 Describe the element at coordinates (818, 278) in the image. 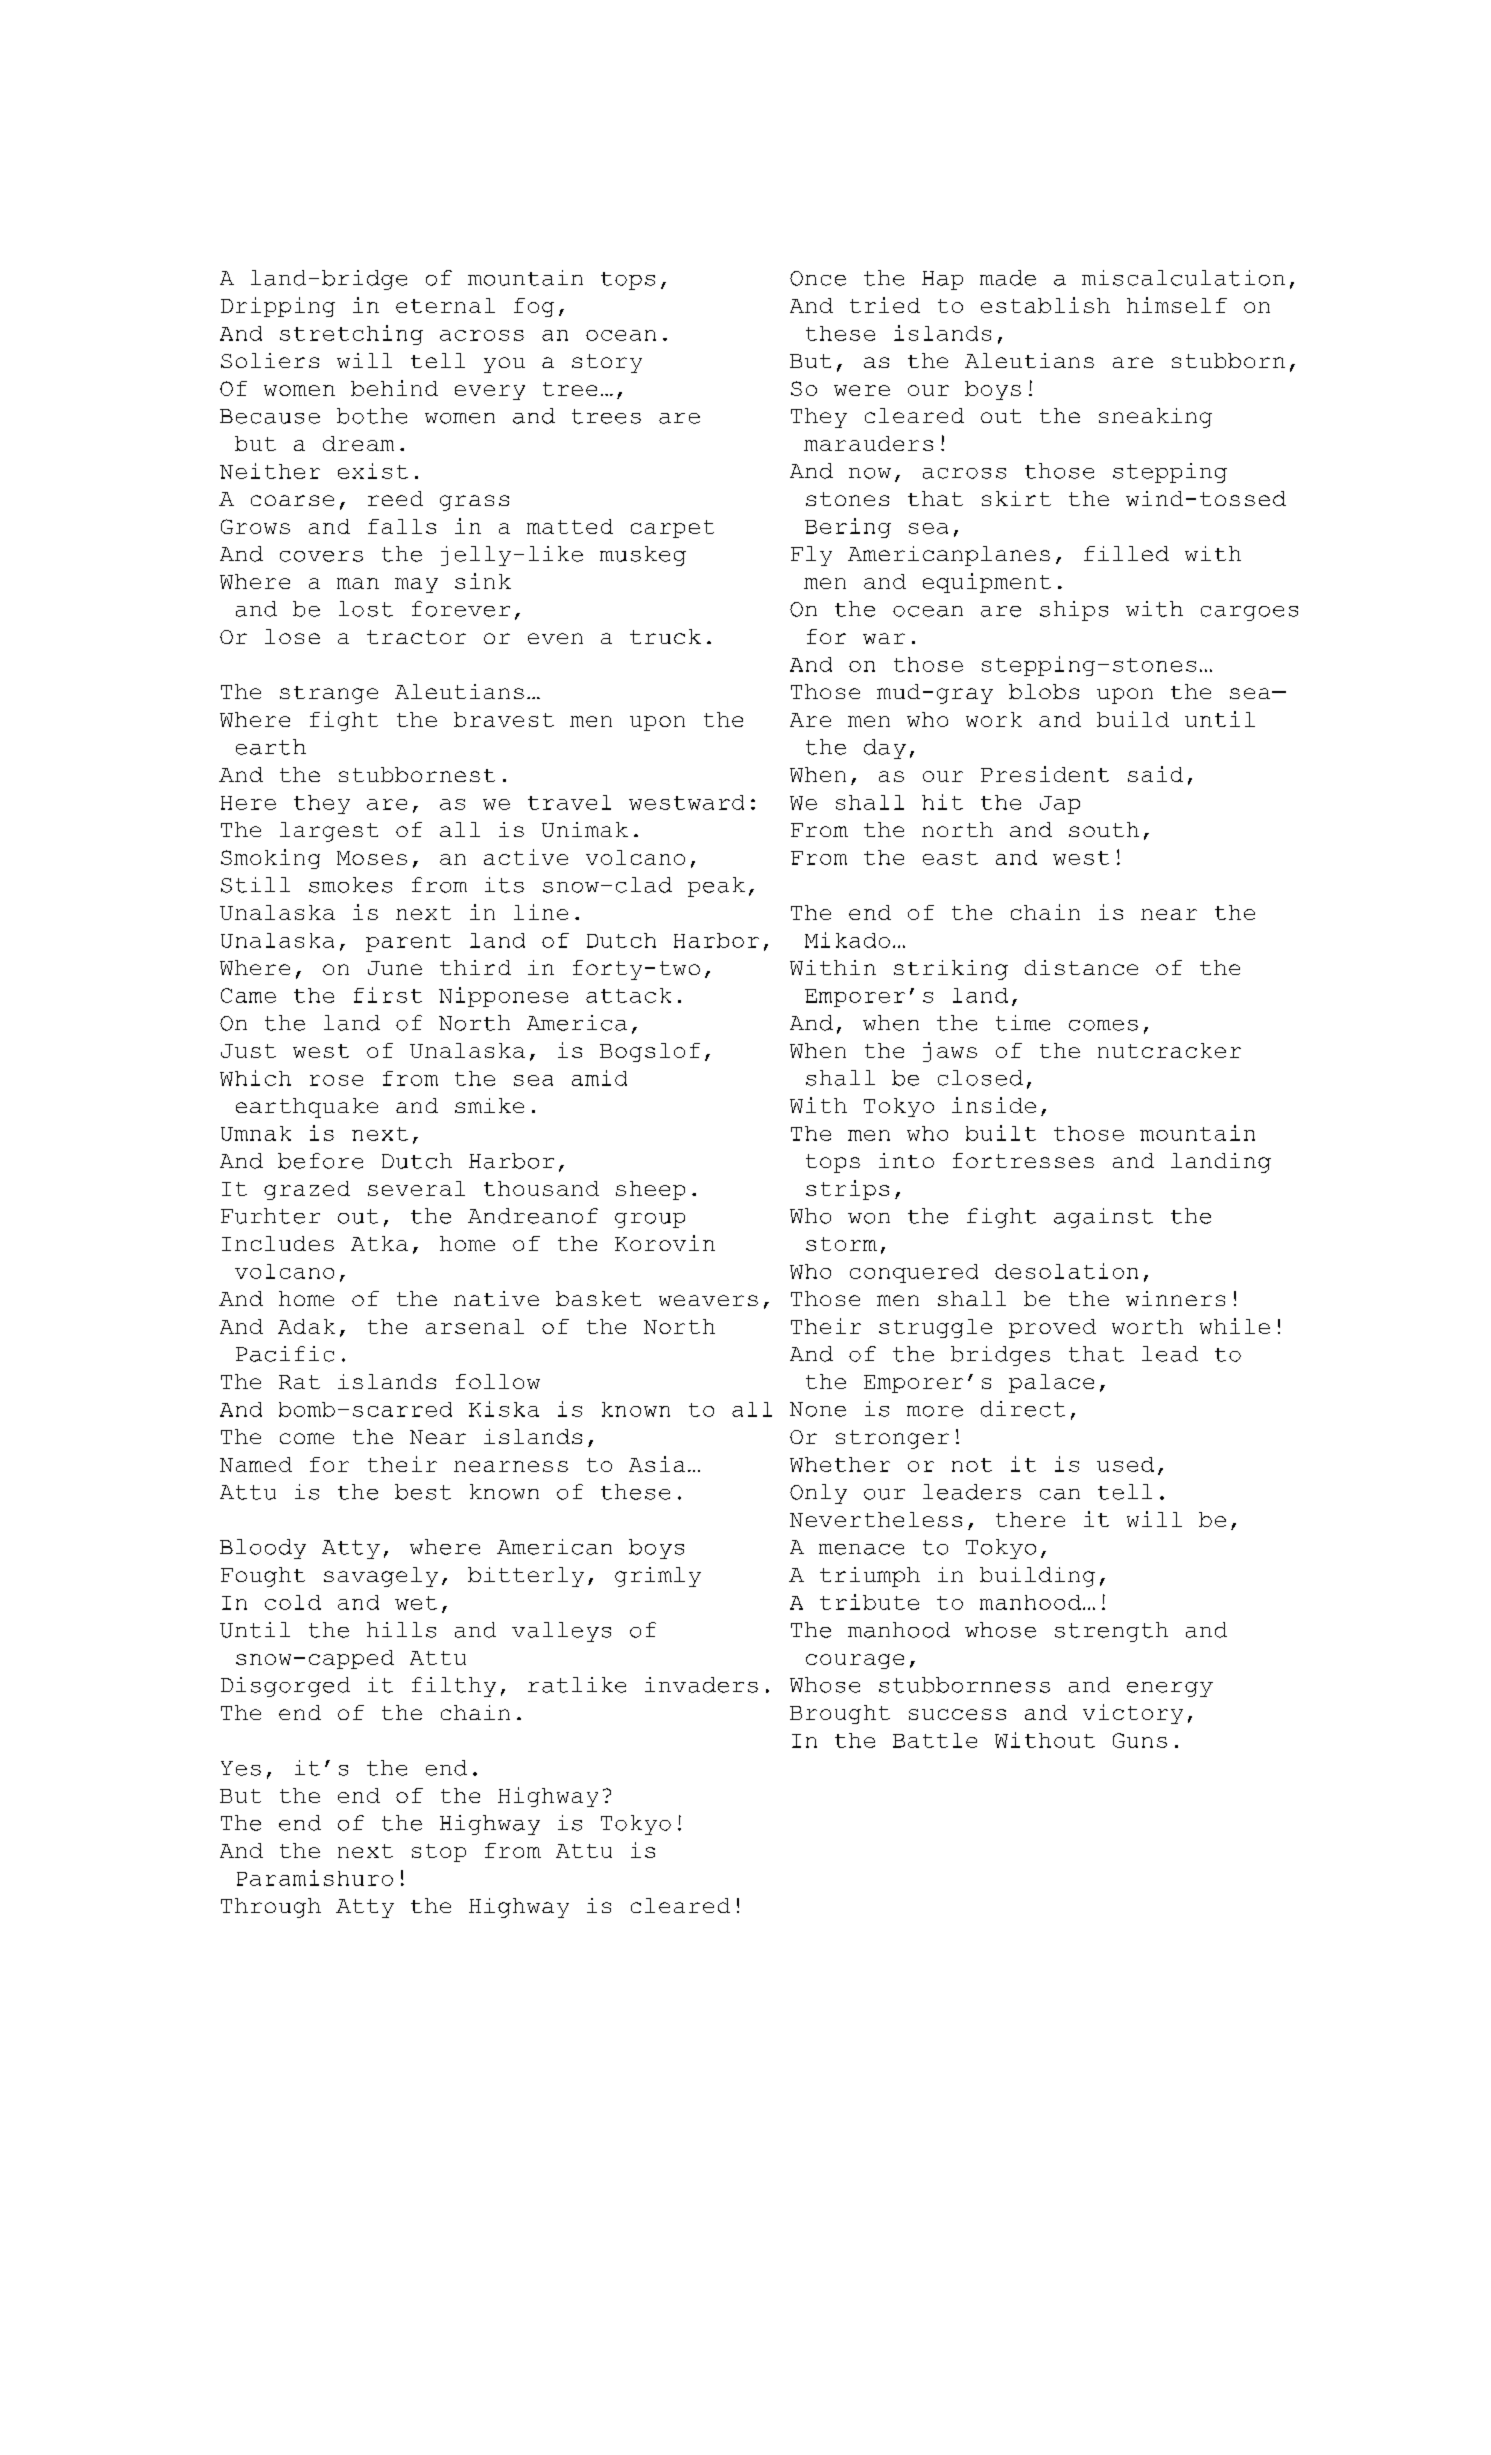

I see `Once` at that location.
